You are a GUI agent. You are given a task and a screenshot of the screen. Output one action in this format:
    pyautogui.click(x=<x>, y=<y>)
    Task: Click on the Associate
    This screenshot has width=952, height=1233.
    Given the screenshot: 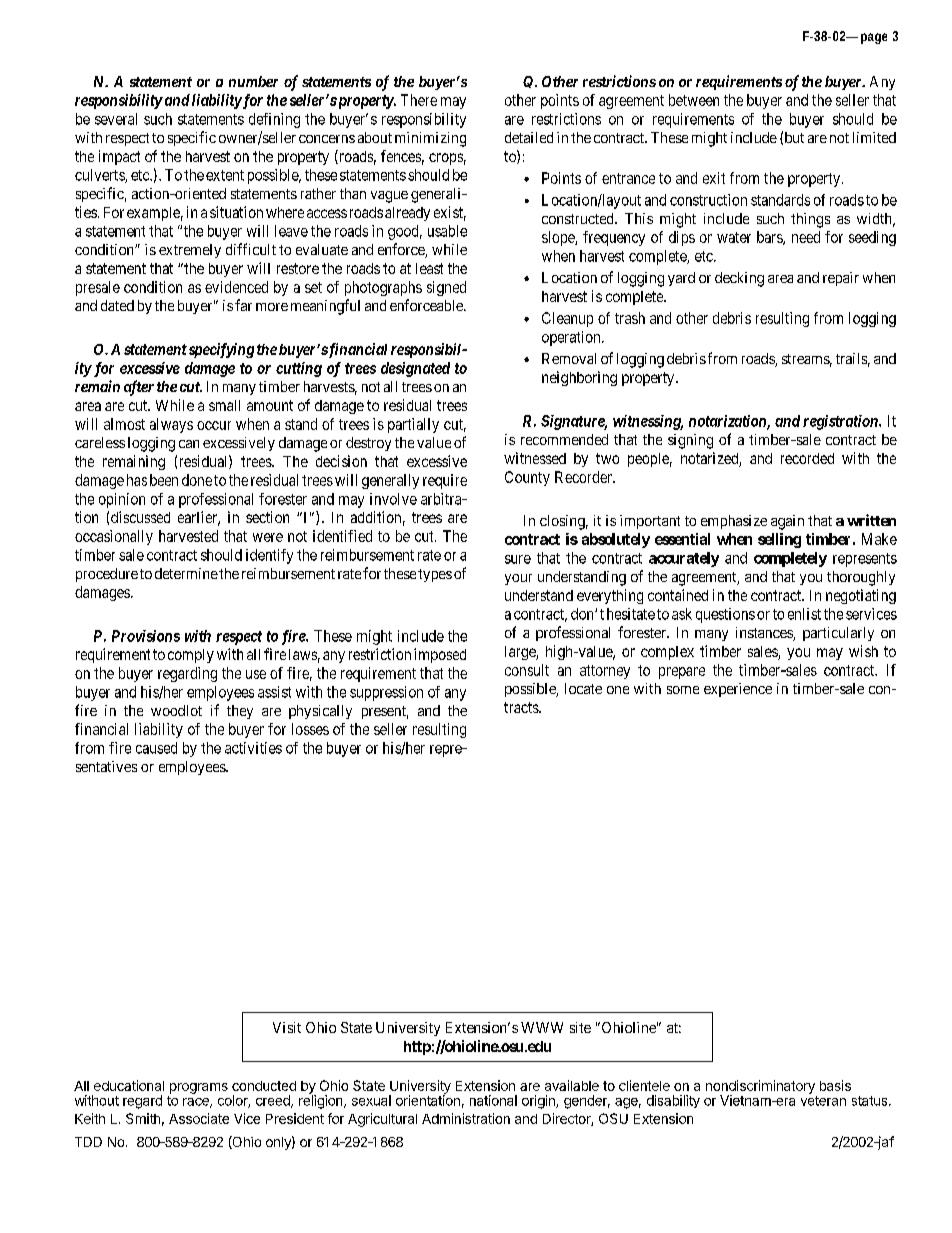 What is the action you would take?
    pyautogui.click(x=199, y=1118)
